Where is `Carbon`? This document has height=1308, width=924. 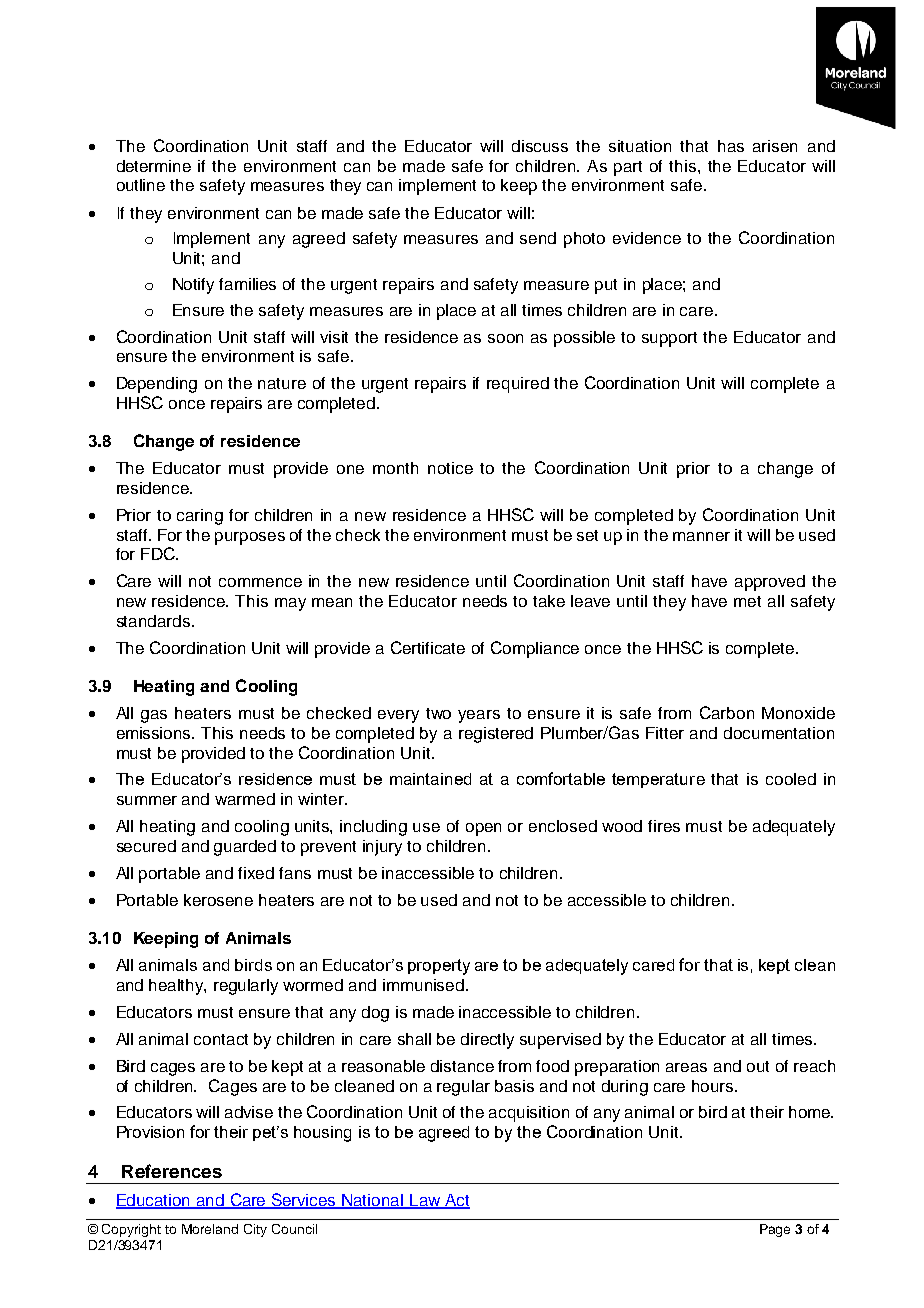
Carbon is located at coordinates (727, 712).
